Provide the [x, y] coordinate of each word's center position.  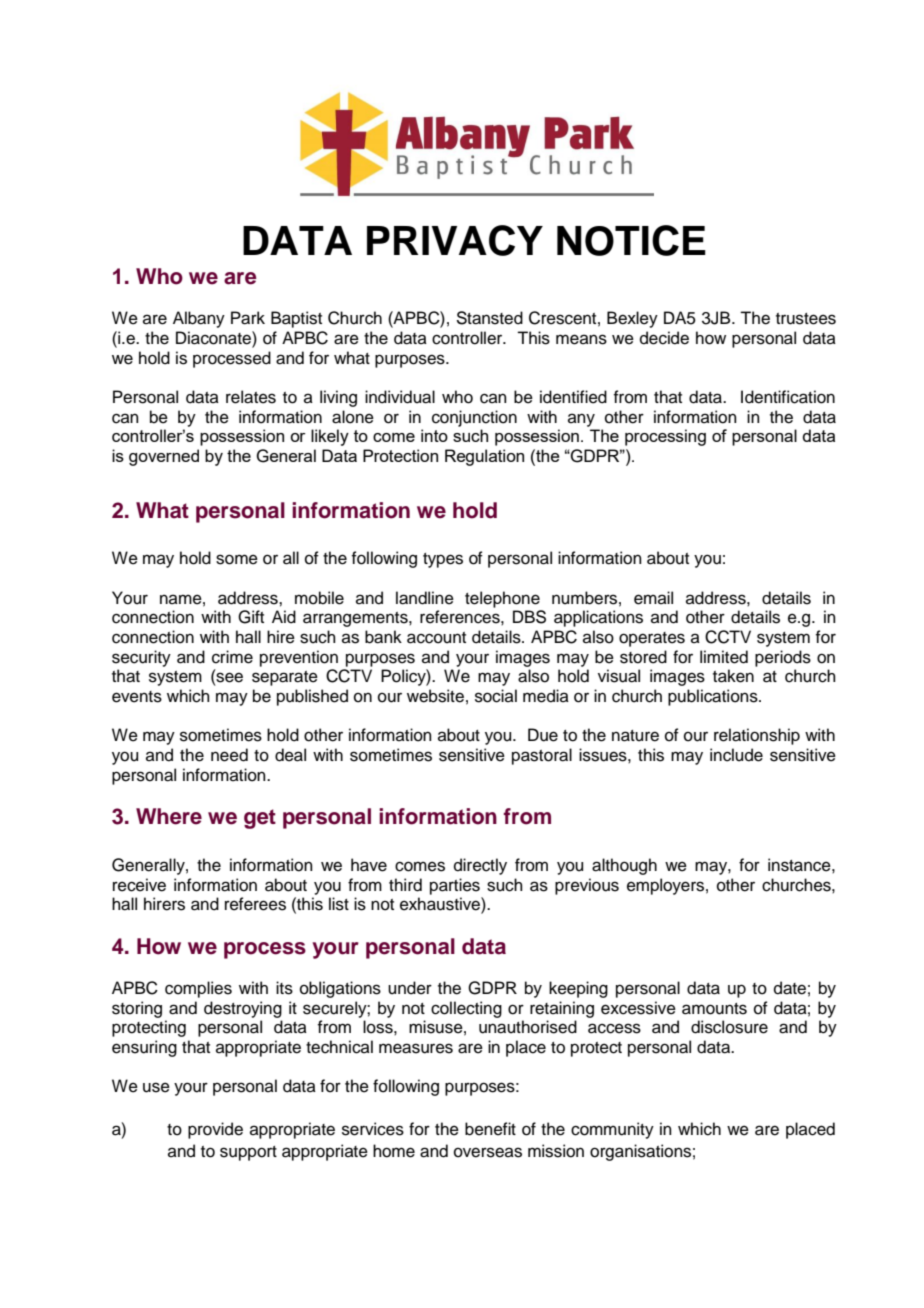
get [260, 819]
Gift [251, 617]
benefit [490, 1129]
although [624, 866]
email [653, 598]
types [443, 560]
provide [215, 1130]
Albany [199, 319]
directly [480, 866]
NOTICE [631, 240]
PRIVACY [455, 240]
